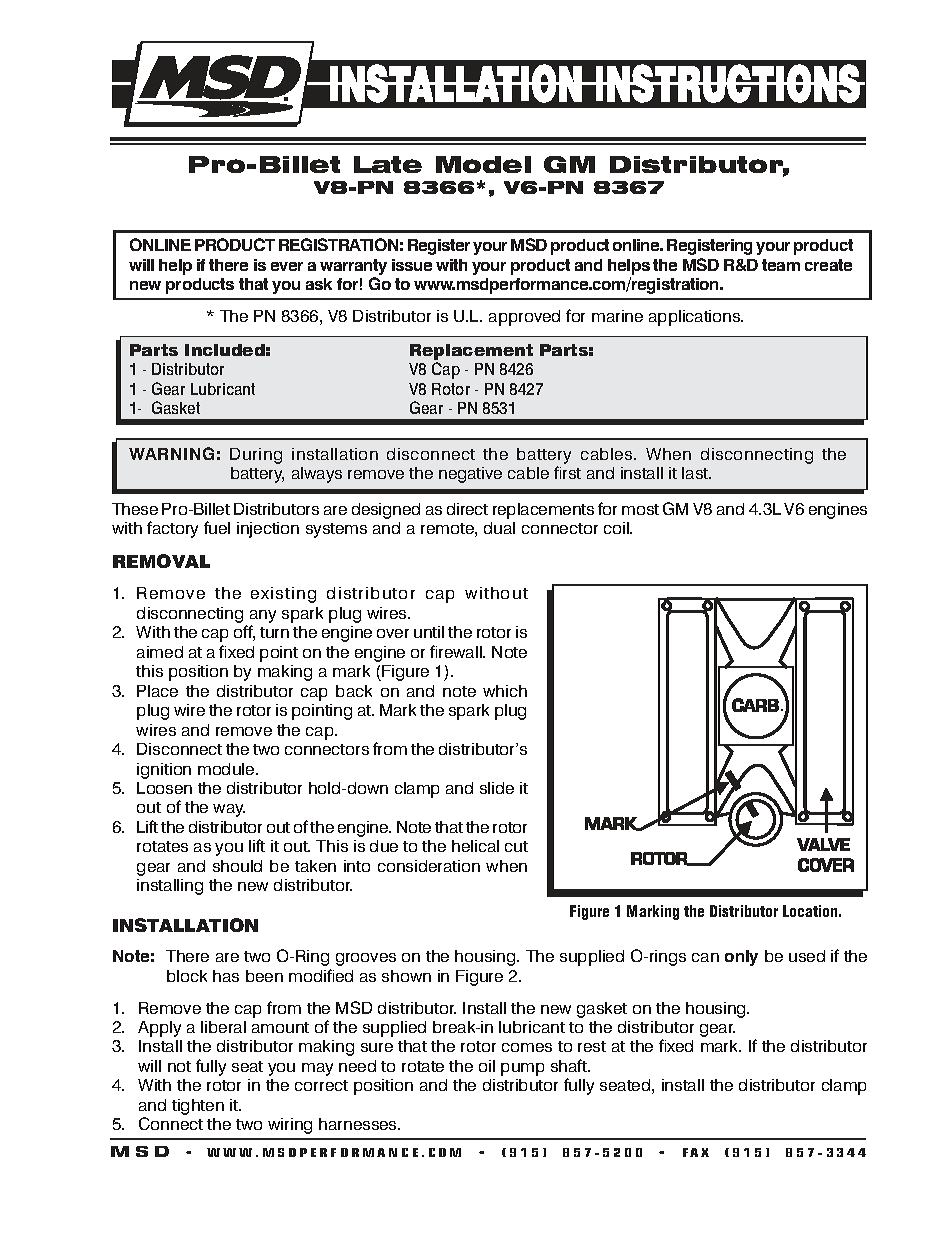 This image has height=1233, width=952. What do you see at coordinates (160, 652) in the image?
I see `aimed` at bounding box center [160, 652].
